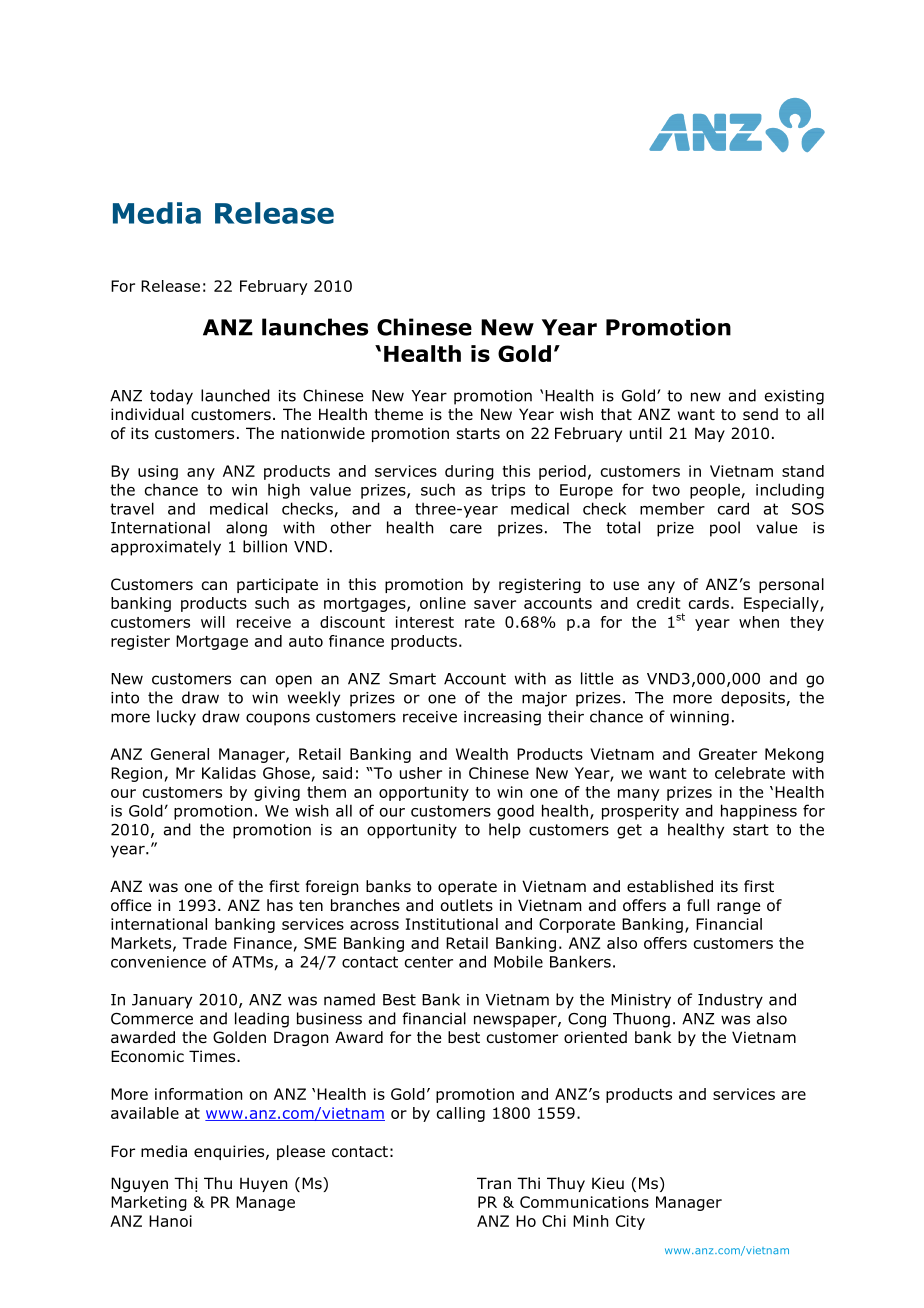  I want to click on will, so click(213, 622).
